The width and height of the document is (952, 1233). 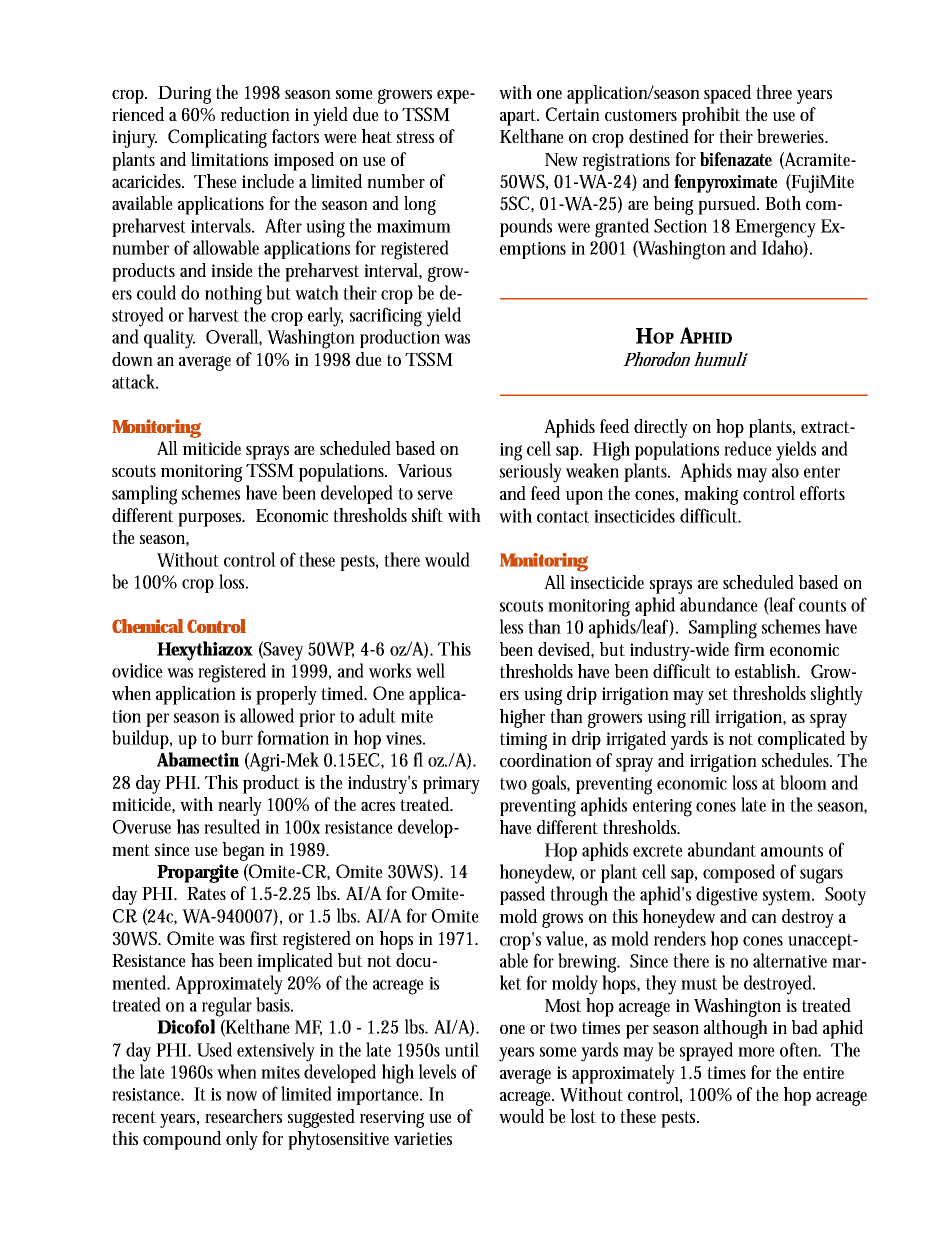 I want to click on breweries, so click(x=792, y=136).
